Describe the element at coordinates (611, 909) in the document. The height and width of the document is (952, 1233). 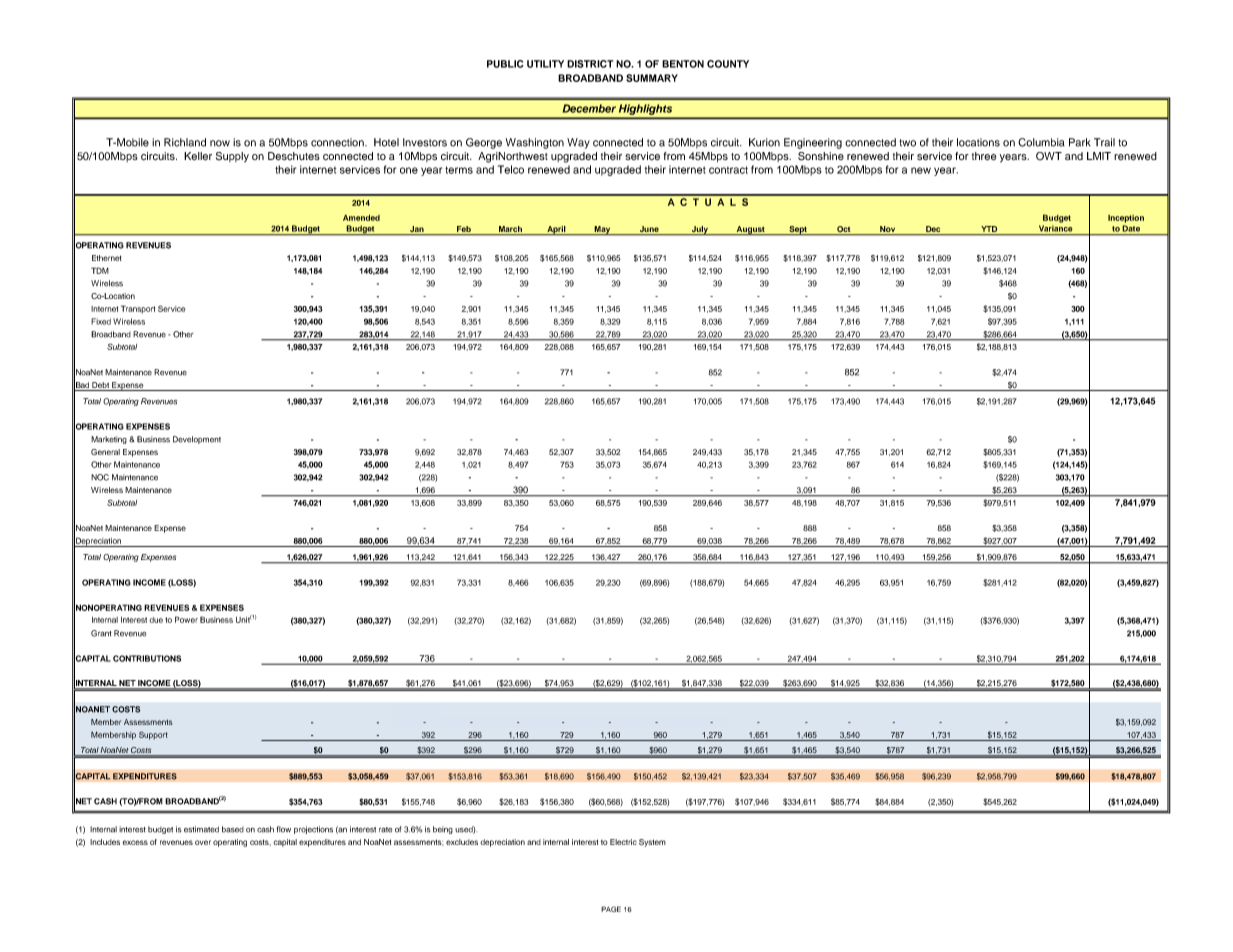
I see `PAGE` at that location.
